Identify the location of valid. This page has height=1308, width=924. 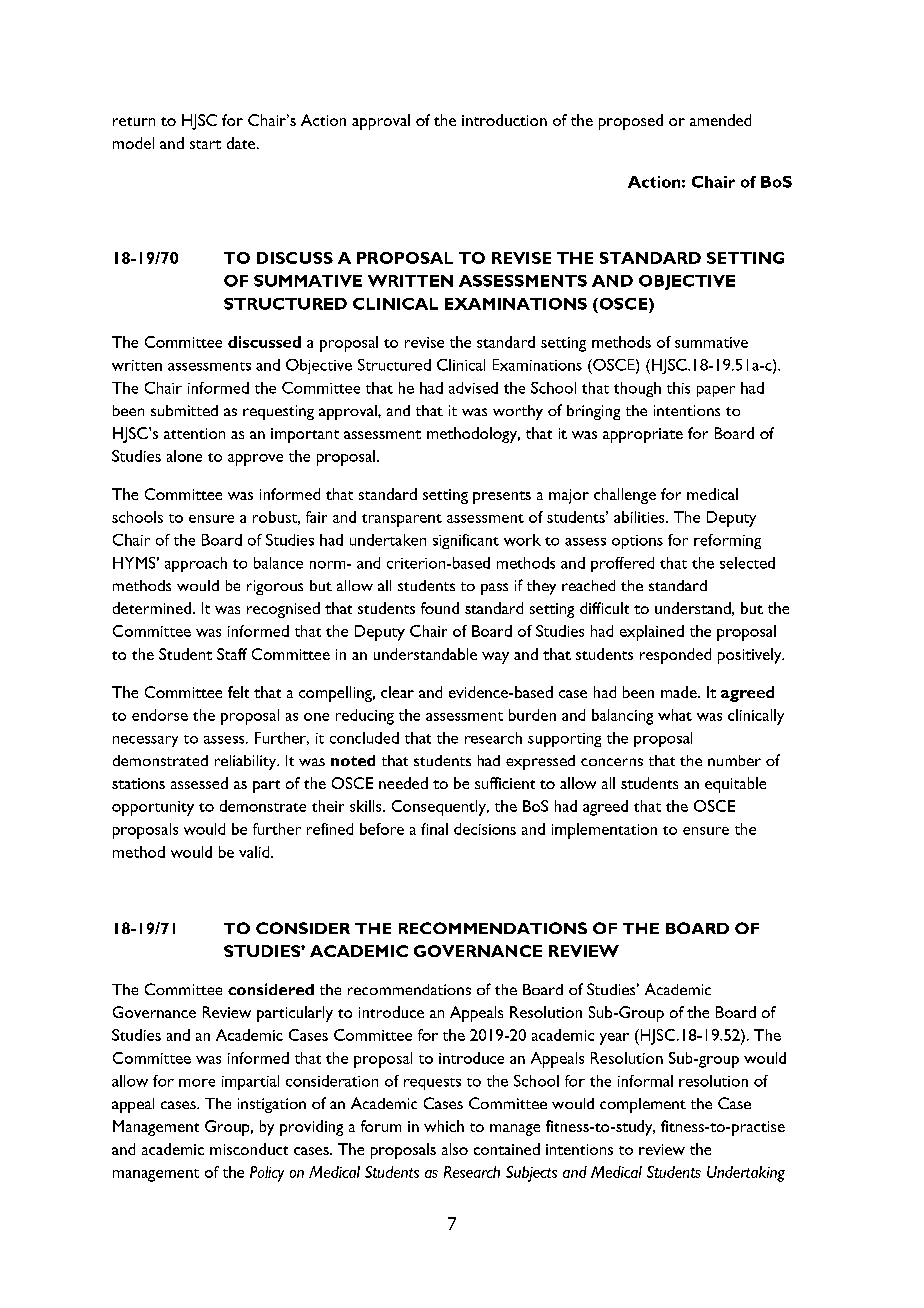
(255, 852).
